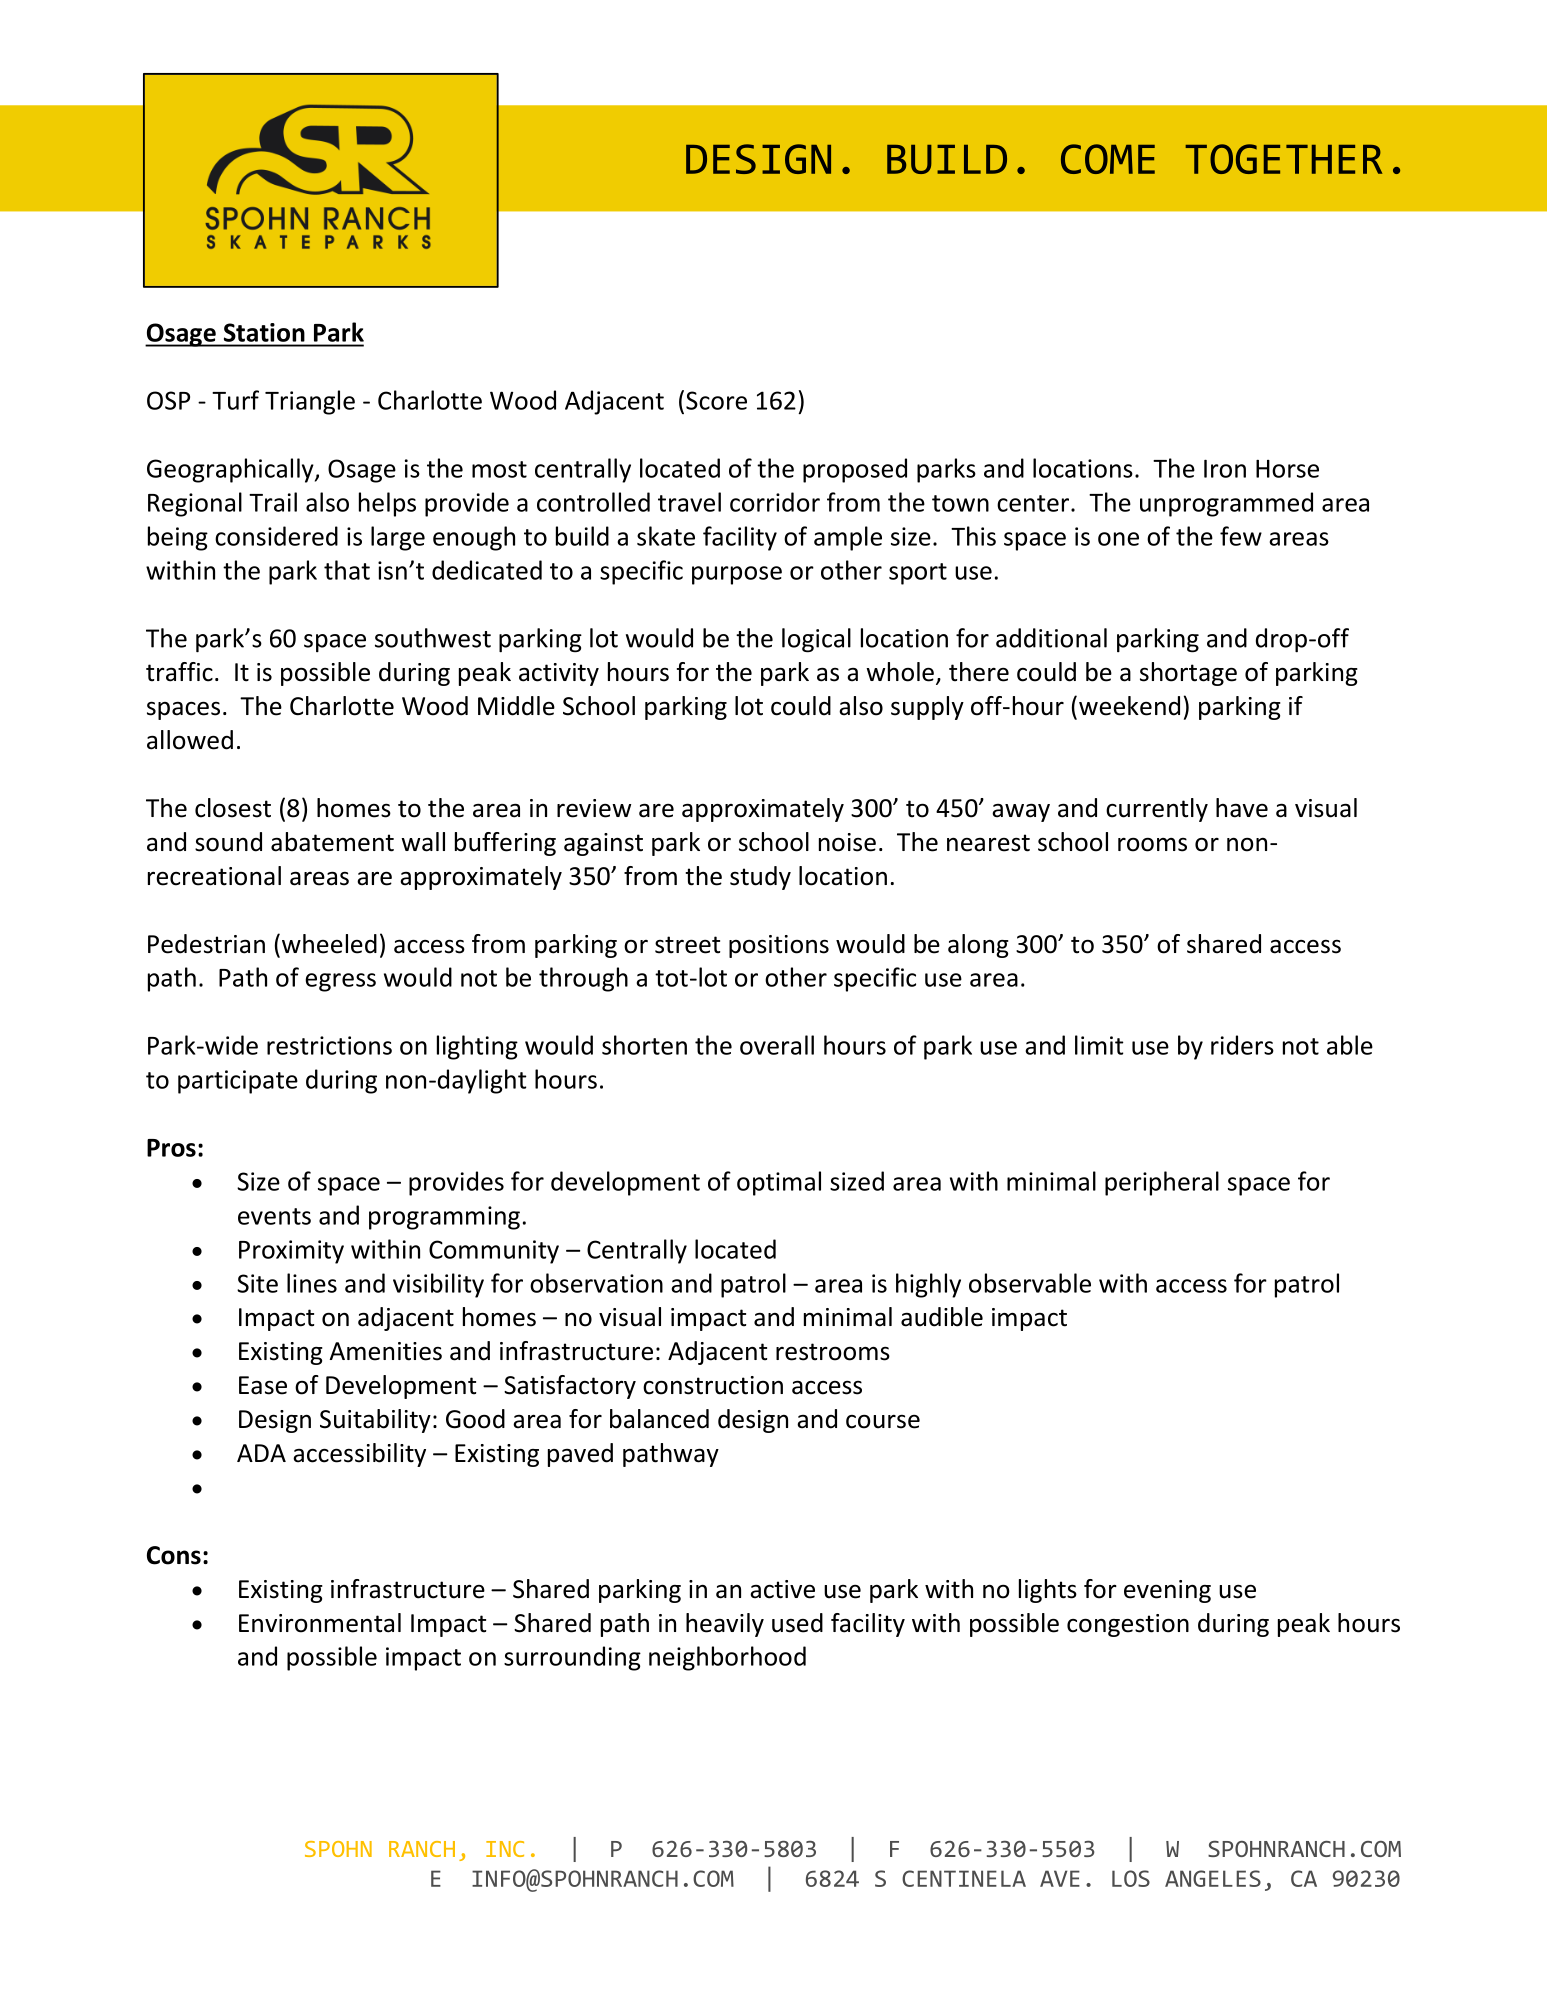  Describe the element at coordinates (716, 400) in the image. I see `Score` at that location.
